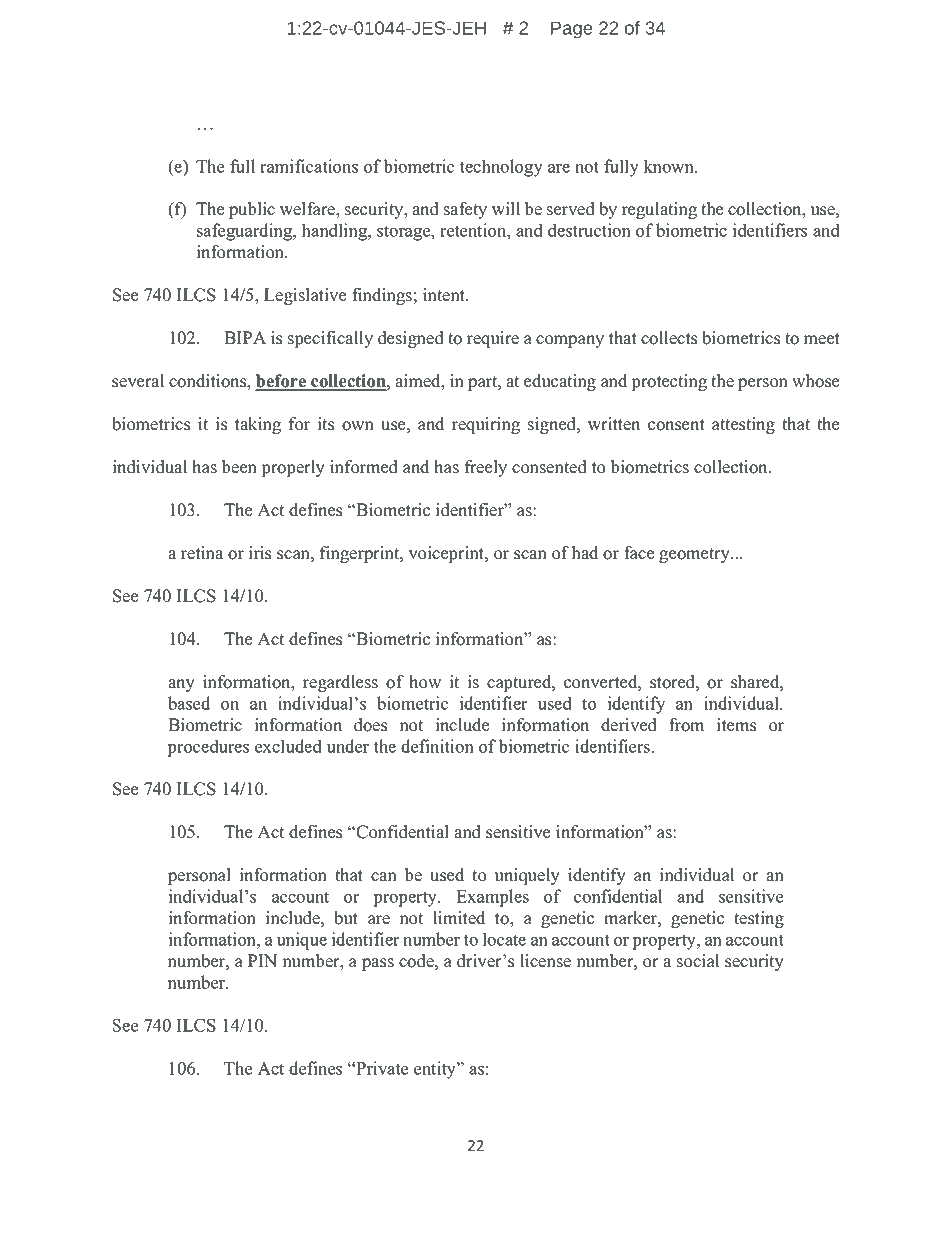 Image resolution: width=952 pixels, height=1233 pixels. I want to click on procedures, so click(208, 748).
